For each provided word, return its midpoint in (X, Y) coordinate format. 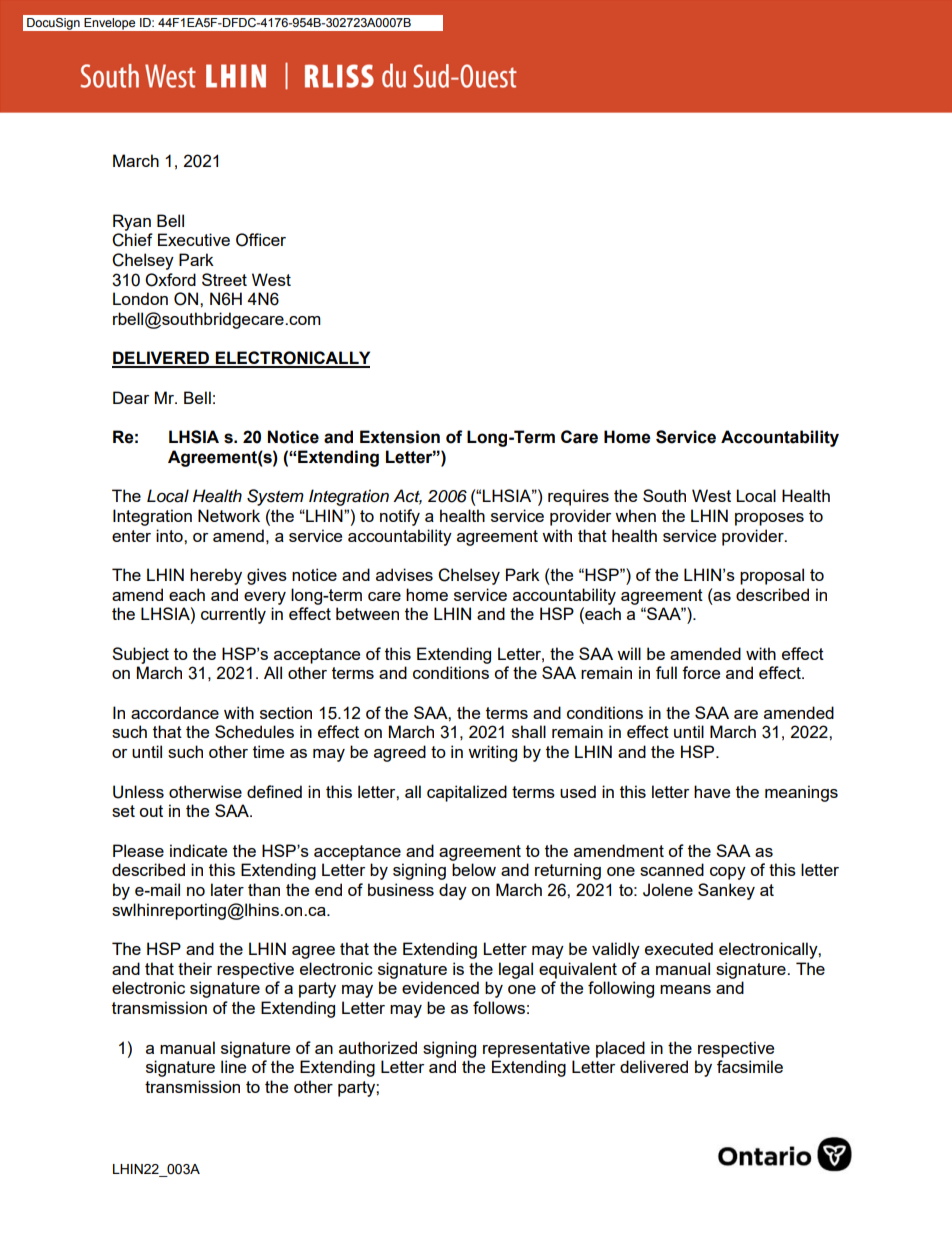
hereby (216, 576)
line (233, 1066)
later (227, 889)
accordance (175, 712)
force (701, 672)
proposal (772, 576)
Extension (400, 437)
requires (578, 497)
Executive (194, 239)
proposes (769, 519)
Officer (261, 240)
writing (492, 753)
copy (728, 873)
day (453, 891)
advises (404, 574)
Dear (131, 397)
